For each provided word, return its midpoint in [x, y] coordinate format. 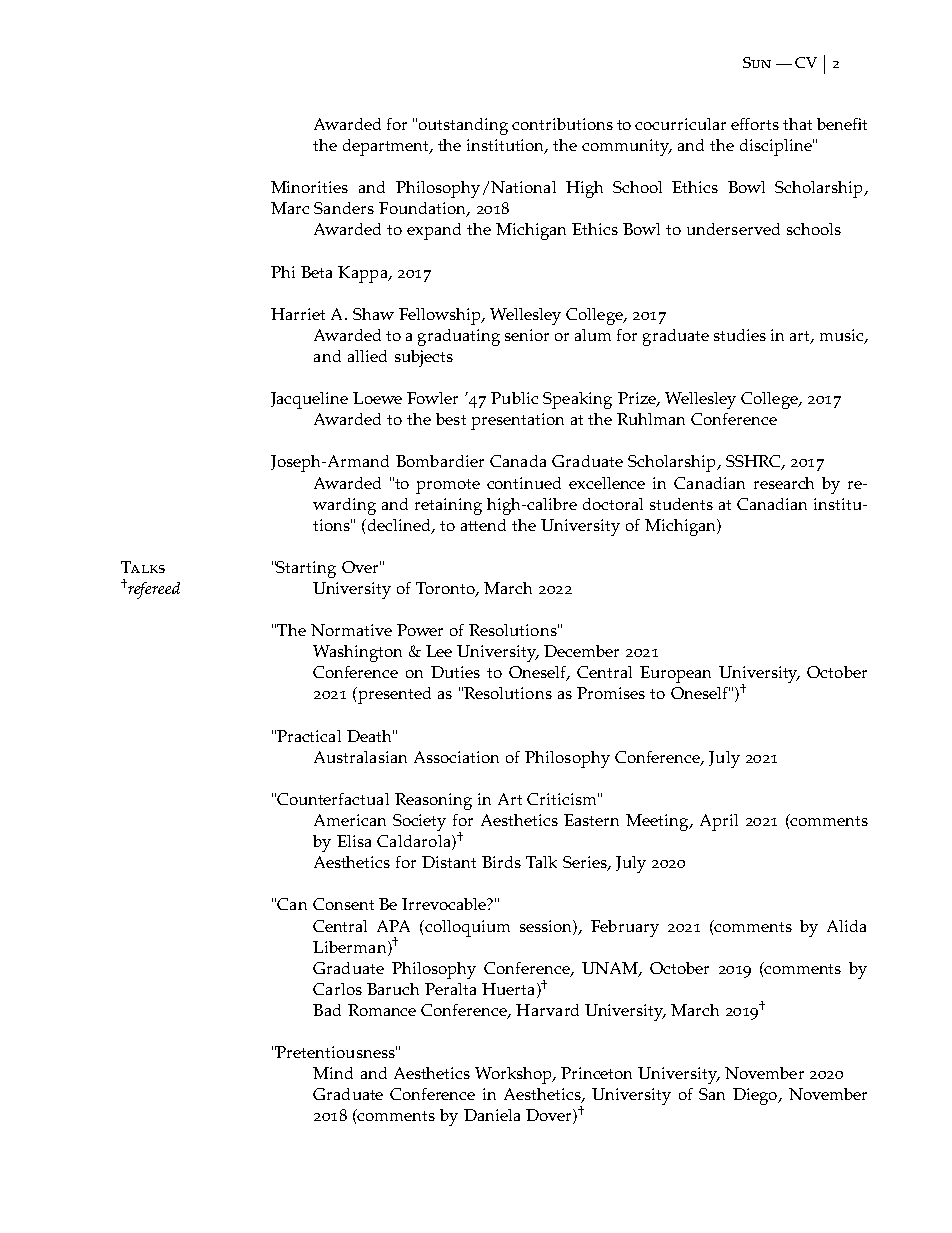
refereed [153, 590]
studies [740, 335]
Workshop [514, 1075]
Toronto [446, 589]
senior [527, 335]
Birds [501, 862]
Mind [333, 1073]
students [681, 504]
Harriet [298, 314]
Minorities [309, 187]
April [719, 822]
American [350, 820]
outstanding [463, 126]
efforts [755, 124]
